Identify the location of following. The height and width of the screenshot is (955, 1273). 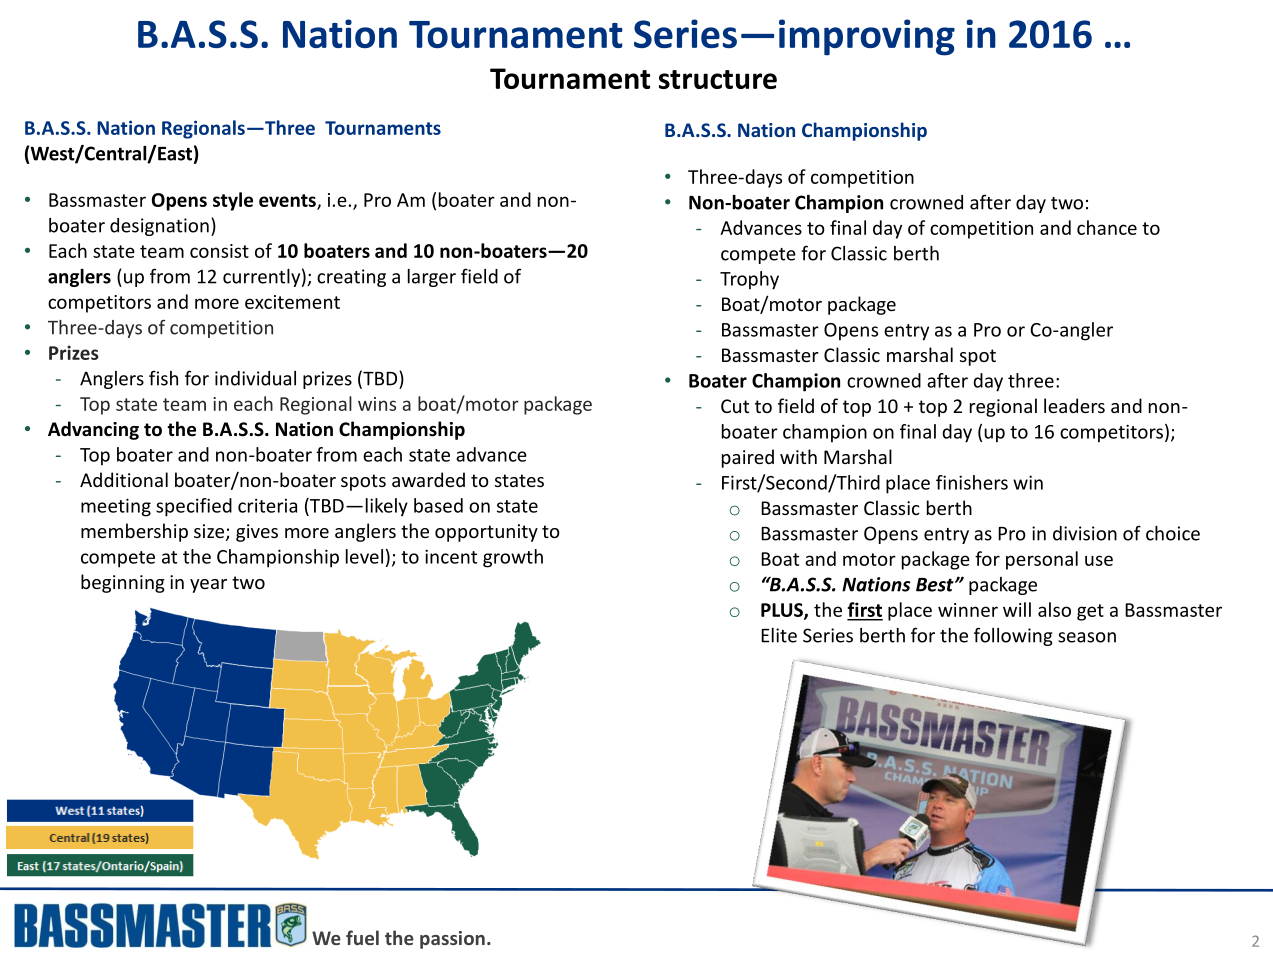
(1013, 636).
